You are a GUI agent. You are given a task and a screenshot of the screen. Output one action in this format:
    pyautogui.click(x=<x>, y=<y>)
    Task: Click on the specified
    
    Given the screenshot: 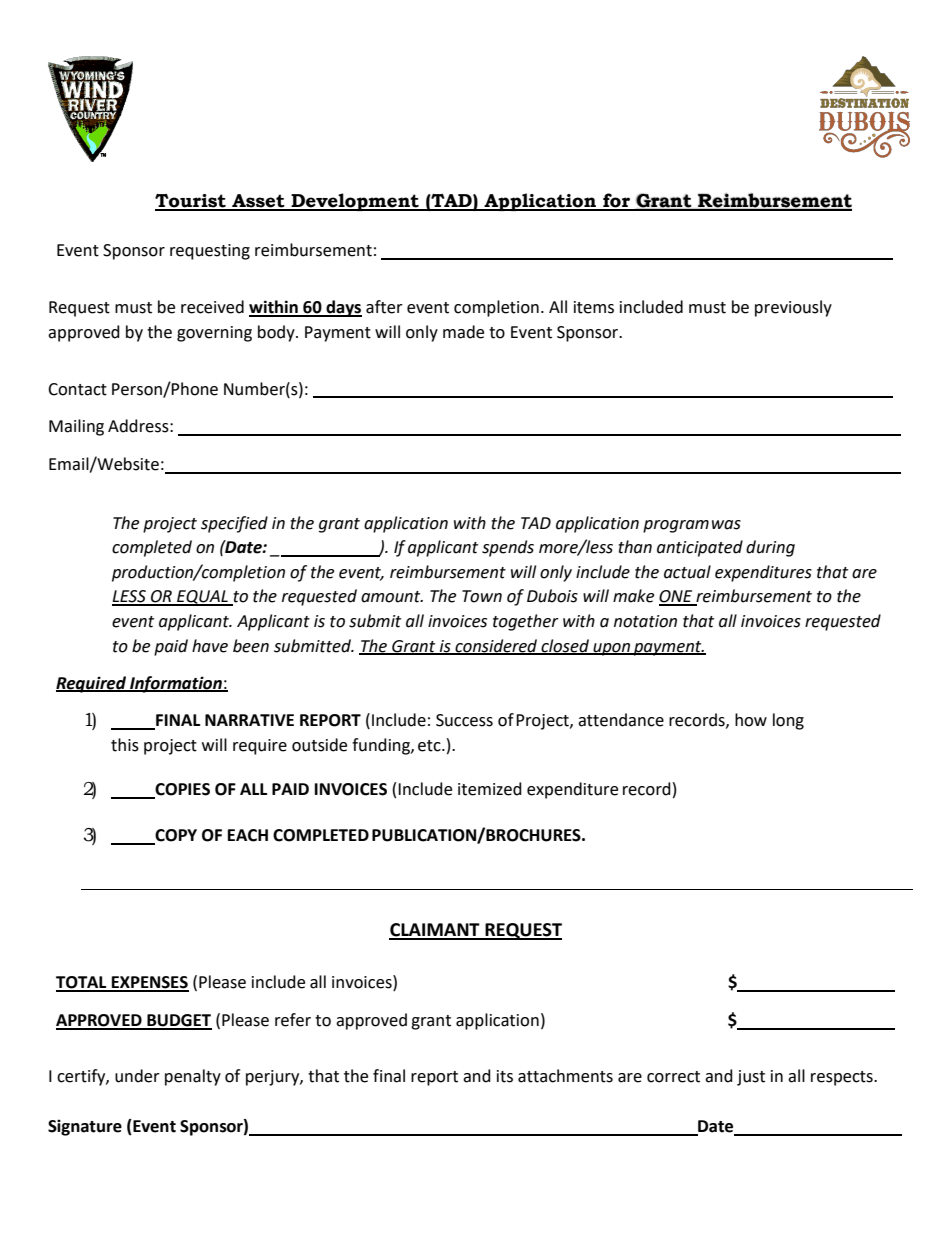 What is the action you would take?
    pyautogui.click(x=234, y=524)
